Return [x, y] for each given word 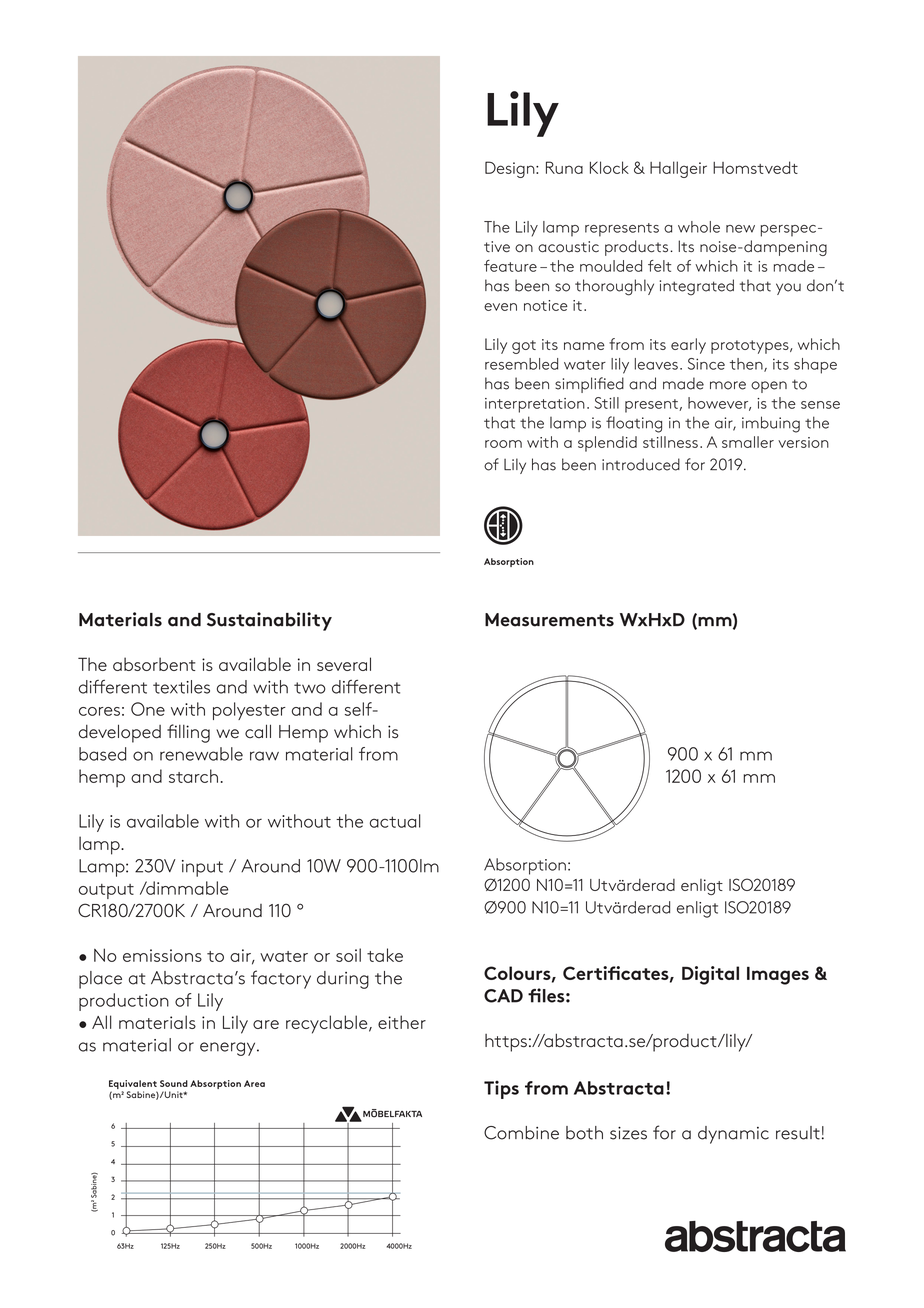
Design [511, 169]
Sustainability [269, 621]
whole [699, 227]
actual [395, 821]
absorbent [154, 664]
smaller [748, 442]
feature [510, 266]
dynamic [733, 1135]
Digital [710, 975]
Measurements [549, 620]
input [202, 868]
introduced [641, 464]
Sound [174, 1083]
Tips [501, 1090]
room [503, 444]
